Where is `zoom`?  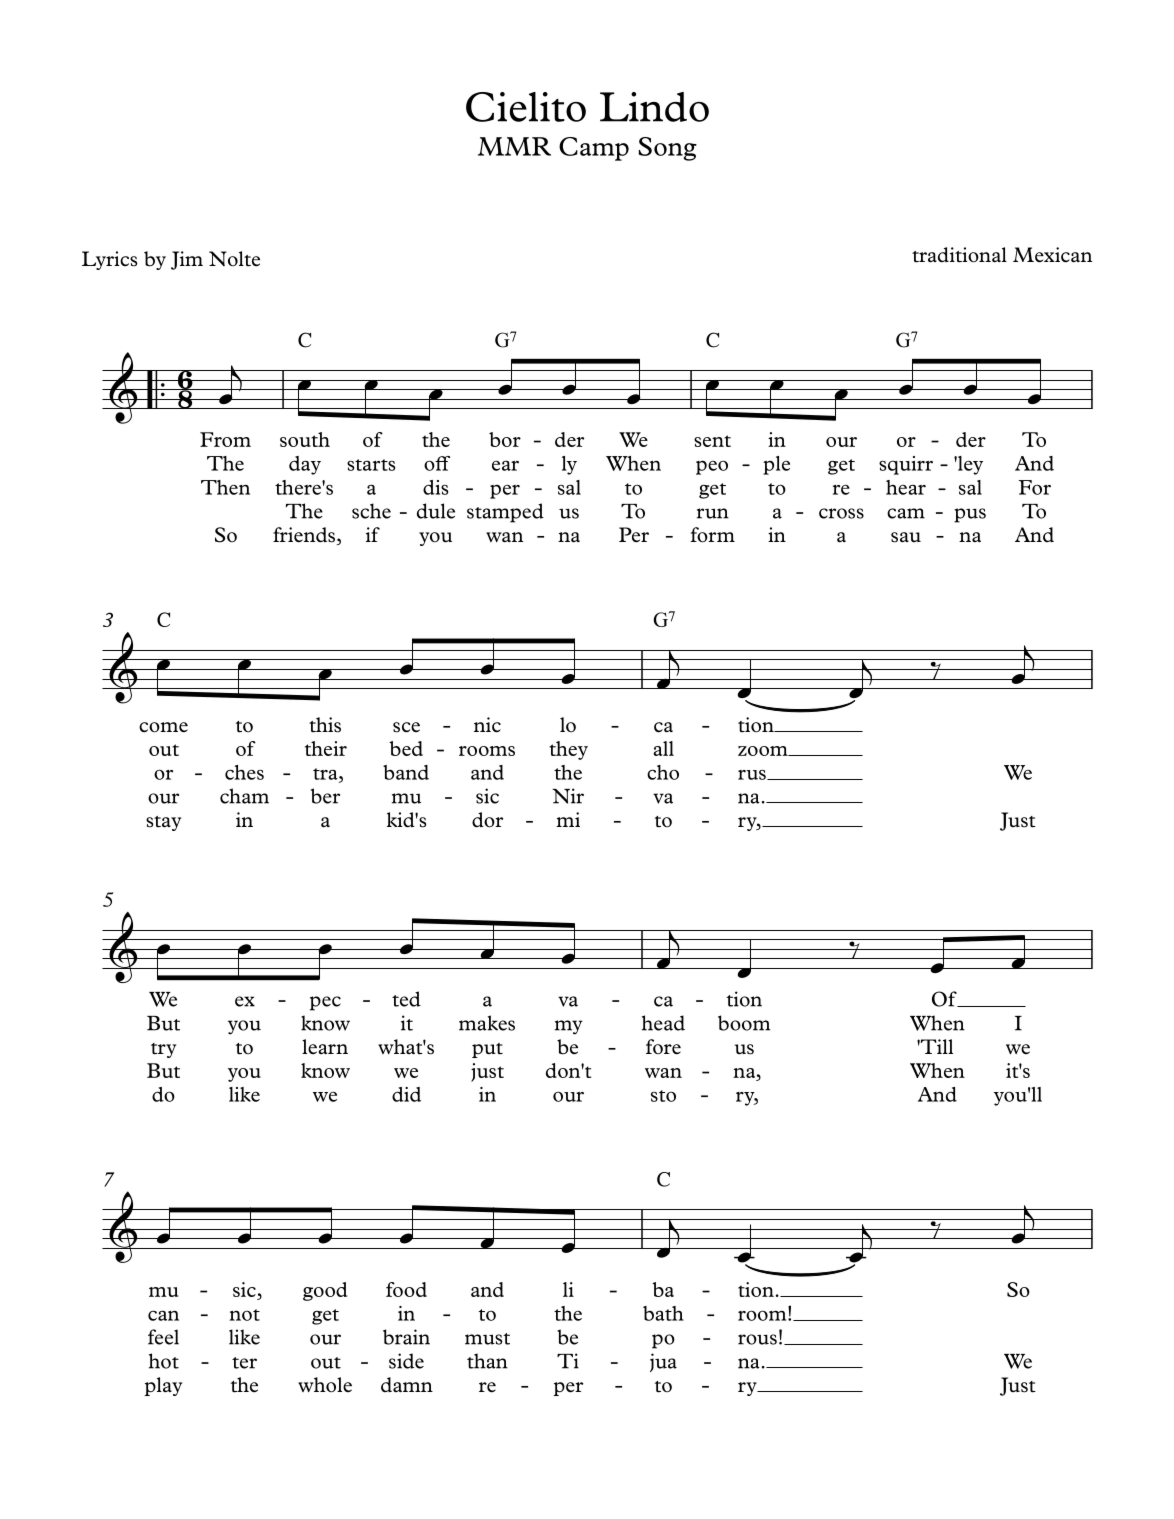 zoom is located at coordinates (764, 751).
